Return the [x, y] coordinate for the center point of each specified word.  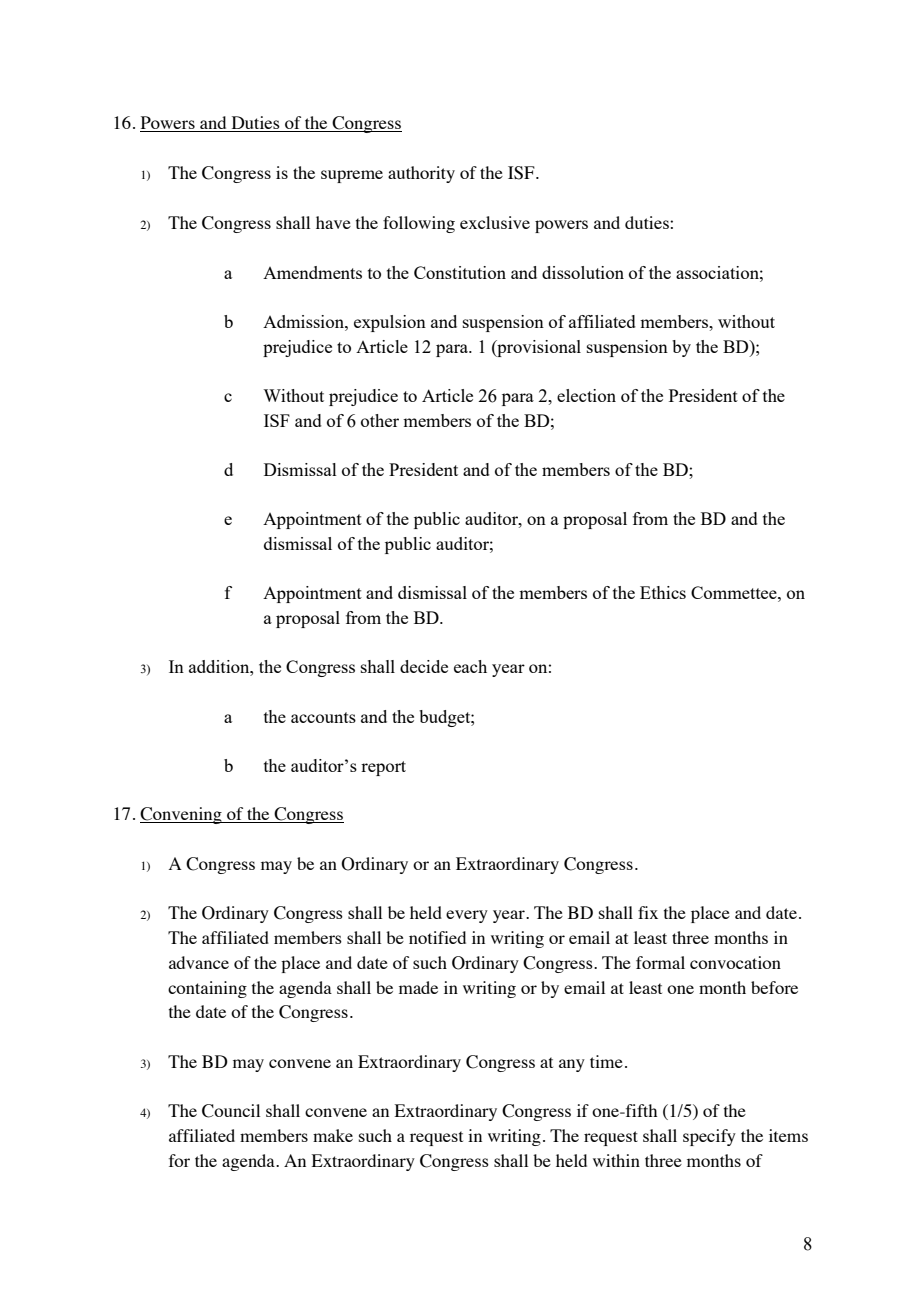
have [333, 222]
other [380, 420]
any [572, 1065]
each [470, 666]
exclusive [495, 222]
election [586, 395]
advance [199, 962]
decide [424, 666]
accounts [323, 717]
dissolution [583, 272]
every [467, 916]
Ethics [663, 592]
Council [231, 1111]
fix [648, 912]
